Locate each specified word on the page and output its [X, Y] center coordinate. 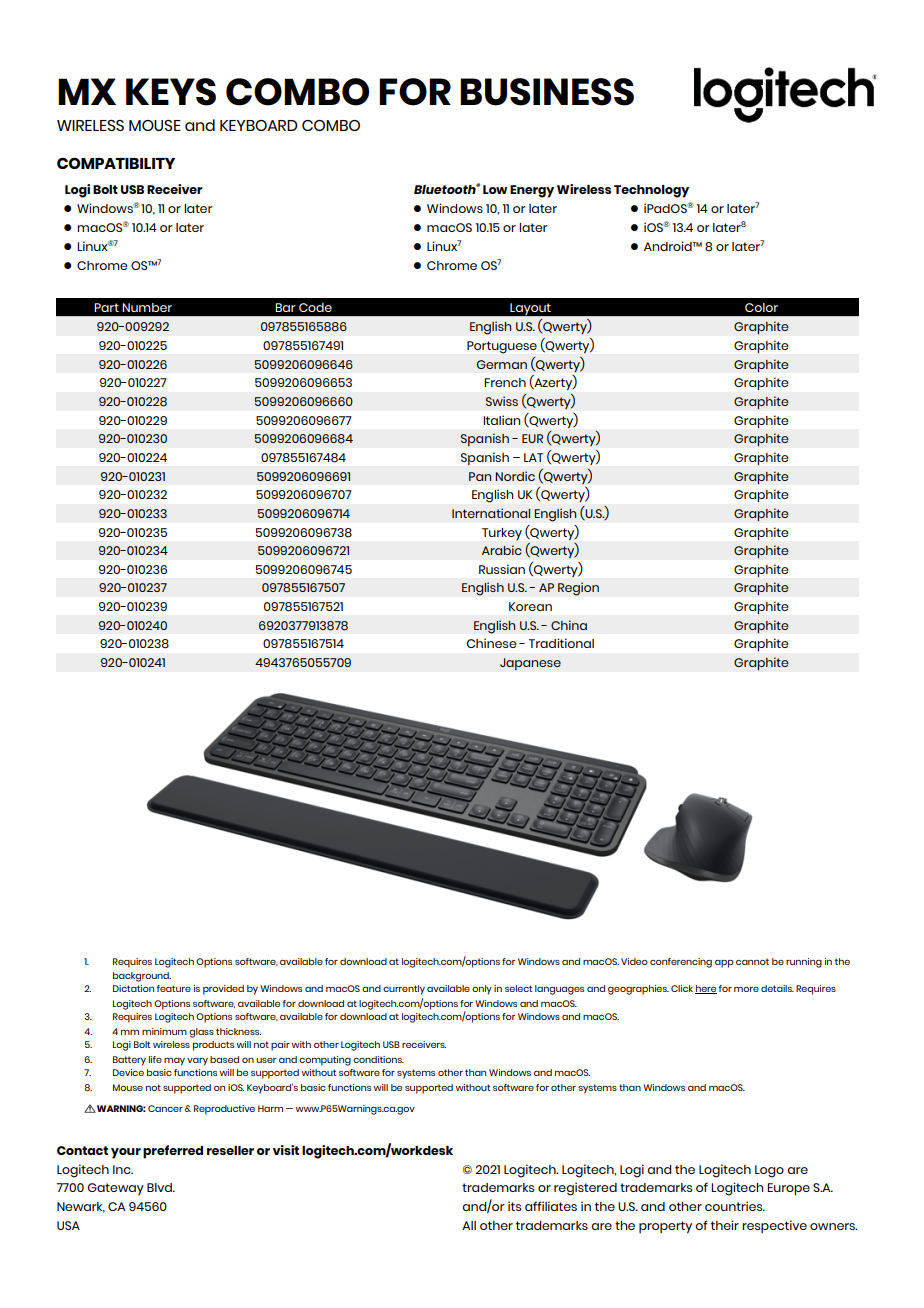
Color [761, 307]
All [469, 1225]
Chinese [491, 643]
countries [735, 1206]
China [569, 625]
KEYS [171, 92]
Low [495, 189]
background [142, 977]
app [724, 964]
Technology [651, 191]
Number [147, 307]
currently [404, 990]
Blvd [160, 1187]
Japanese [530, 664]
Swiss [502, 401]
